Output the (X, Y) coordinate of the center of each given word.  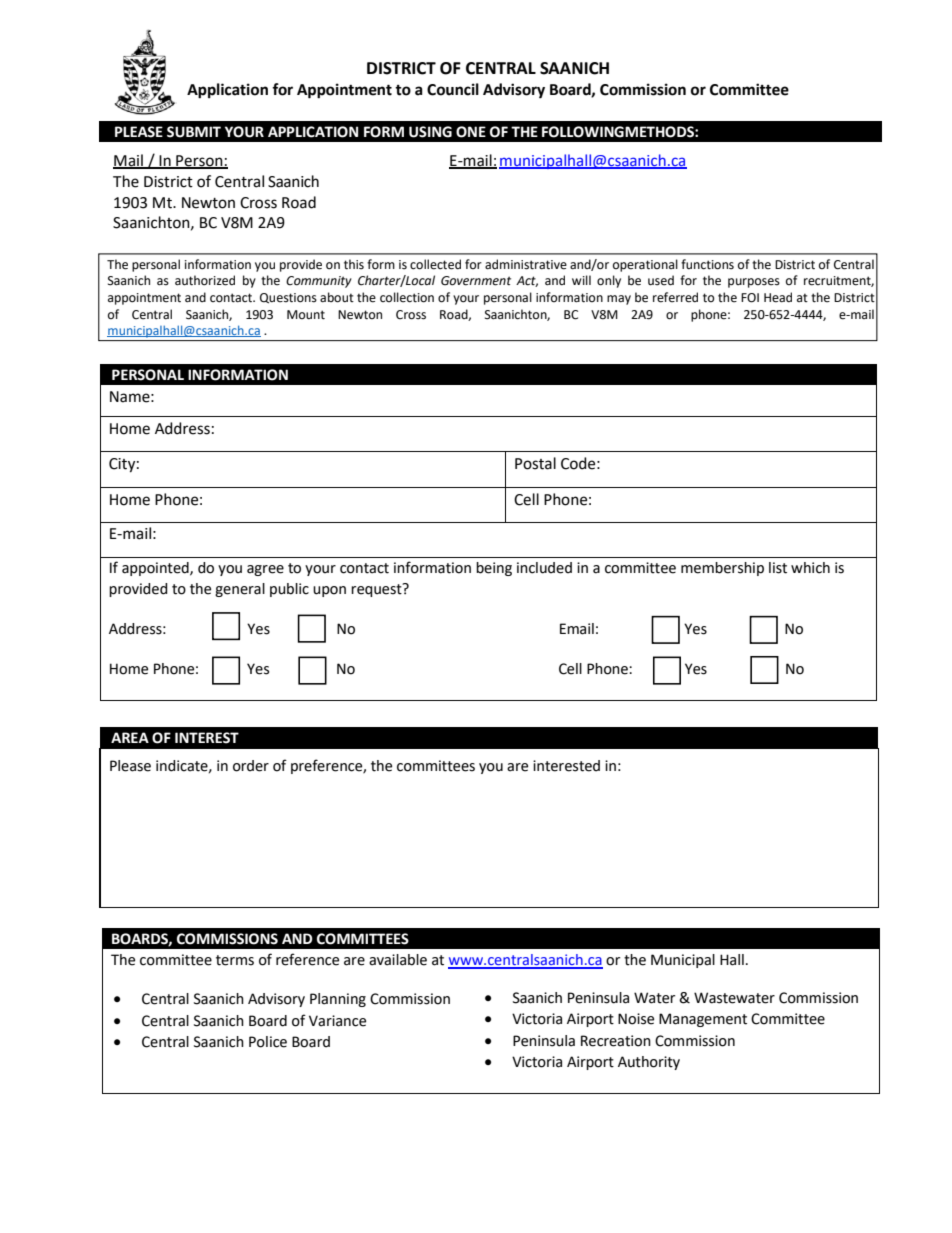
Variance (337, 1021)
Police (268, 1042)
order (251, 766)
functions (707, 264)
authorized (205, 280)
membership (722, 569)
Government (476, 281)
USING (430, 132)
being (494, 569)
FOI (750, 298)
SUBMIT (194, 132)
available (398, 960)
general (240, 590)
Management (703, 1020)
